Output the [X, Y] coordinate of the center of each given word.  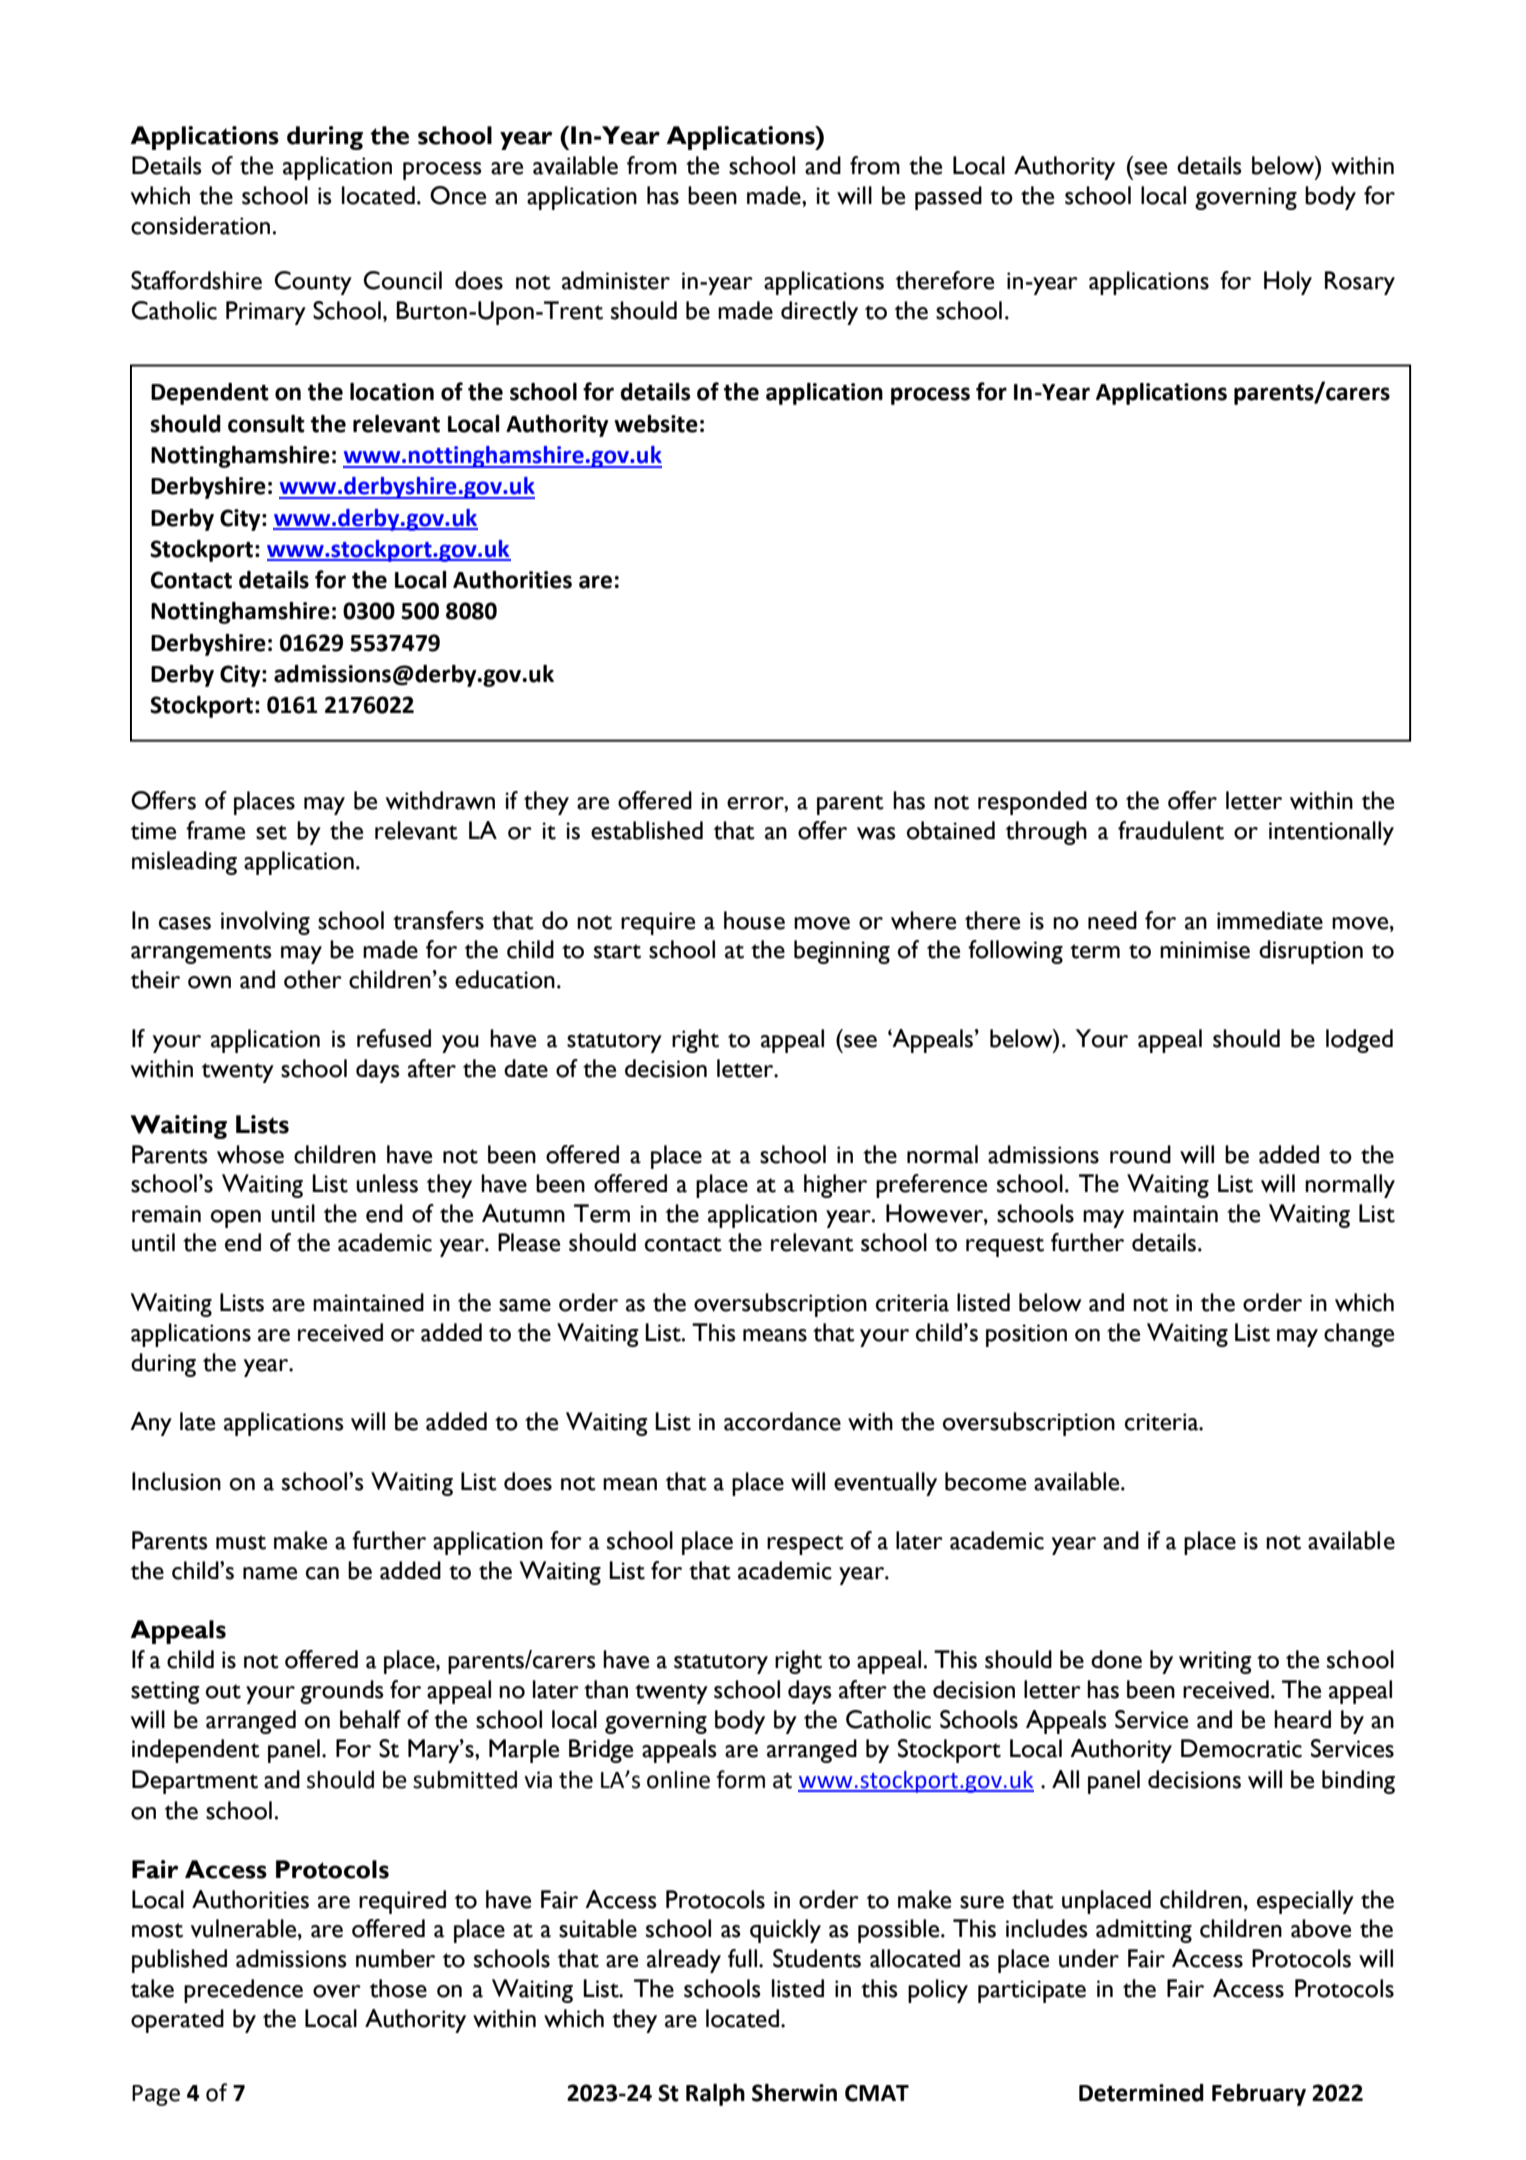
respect [805, 1545]
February [1259, 2095]
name [270, 1573]
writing [1215, 1662]
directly [819, 313]
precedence [243, 1991]
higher [835, 1186]
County [313, 283]
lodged [1359, 1041]
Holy [1288, 283]
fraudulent [1171, 830]
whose [250, 1154]
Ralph [715, 2095]
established [647, 830]
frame [215, 830]
